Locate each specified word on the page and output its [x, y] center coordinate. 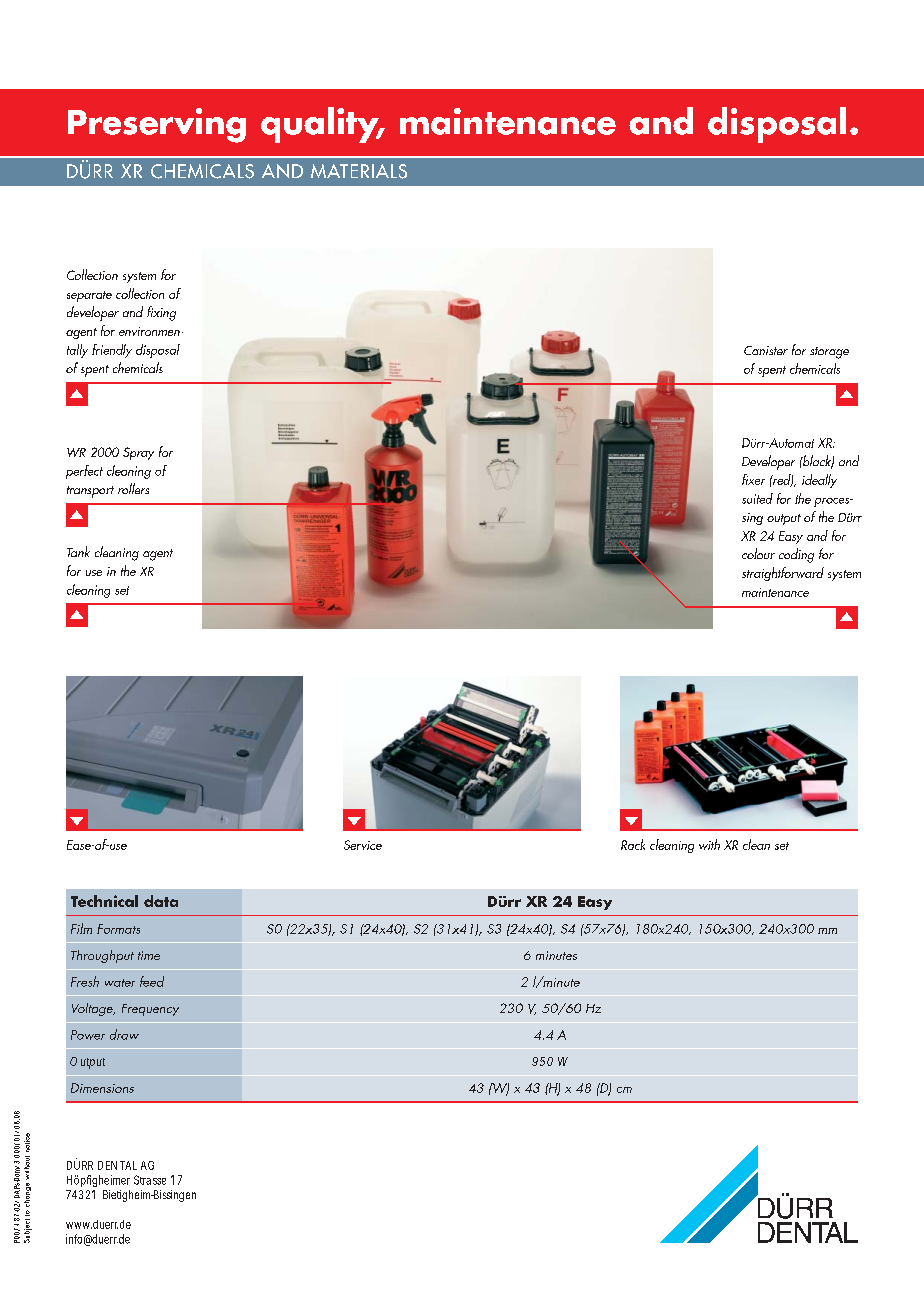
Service [363, 845]
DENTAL [117, 1165]
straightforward [783, 574]
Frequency [150, 1010]
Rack [633, 844]
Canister [766, 350]
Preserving [157, 125]
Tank [78, 551]
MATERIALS [359, 171]
